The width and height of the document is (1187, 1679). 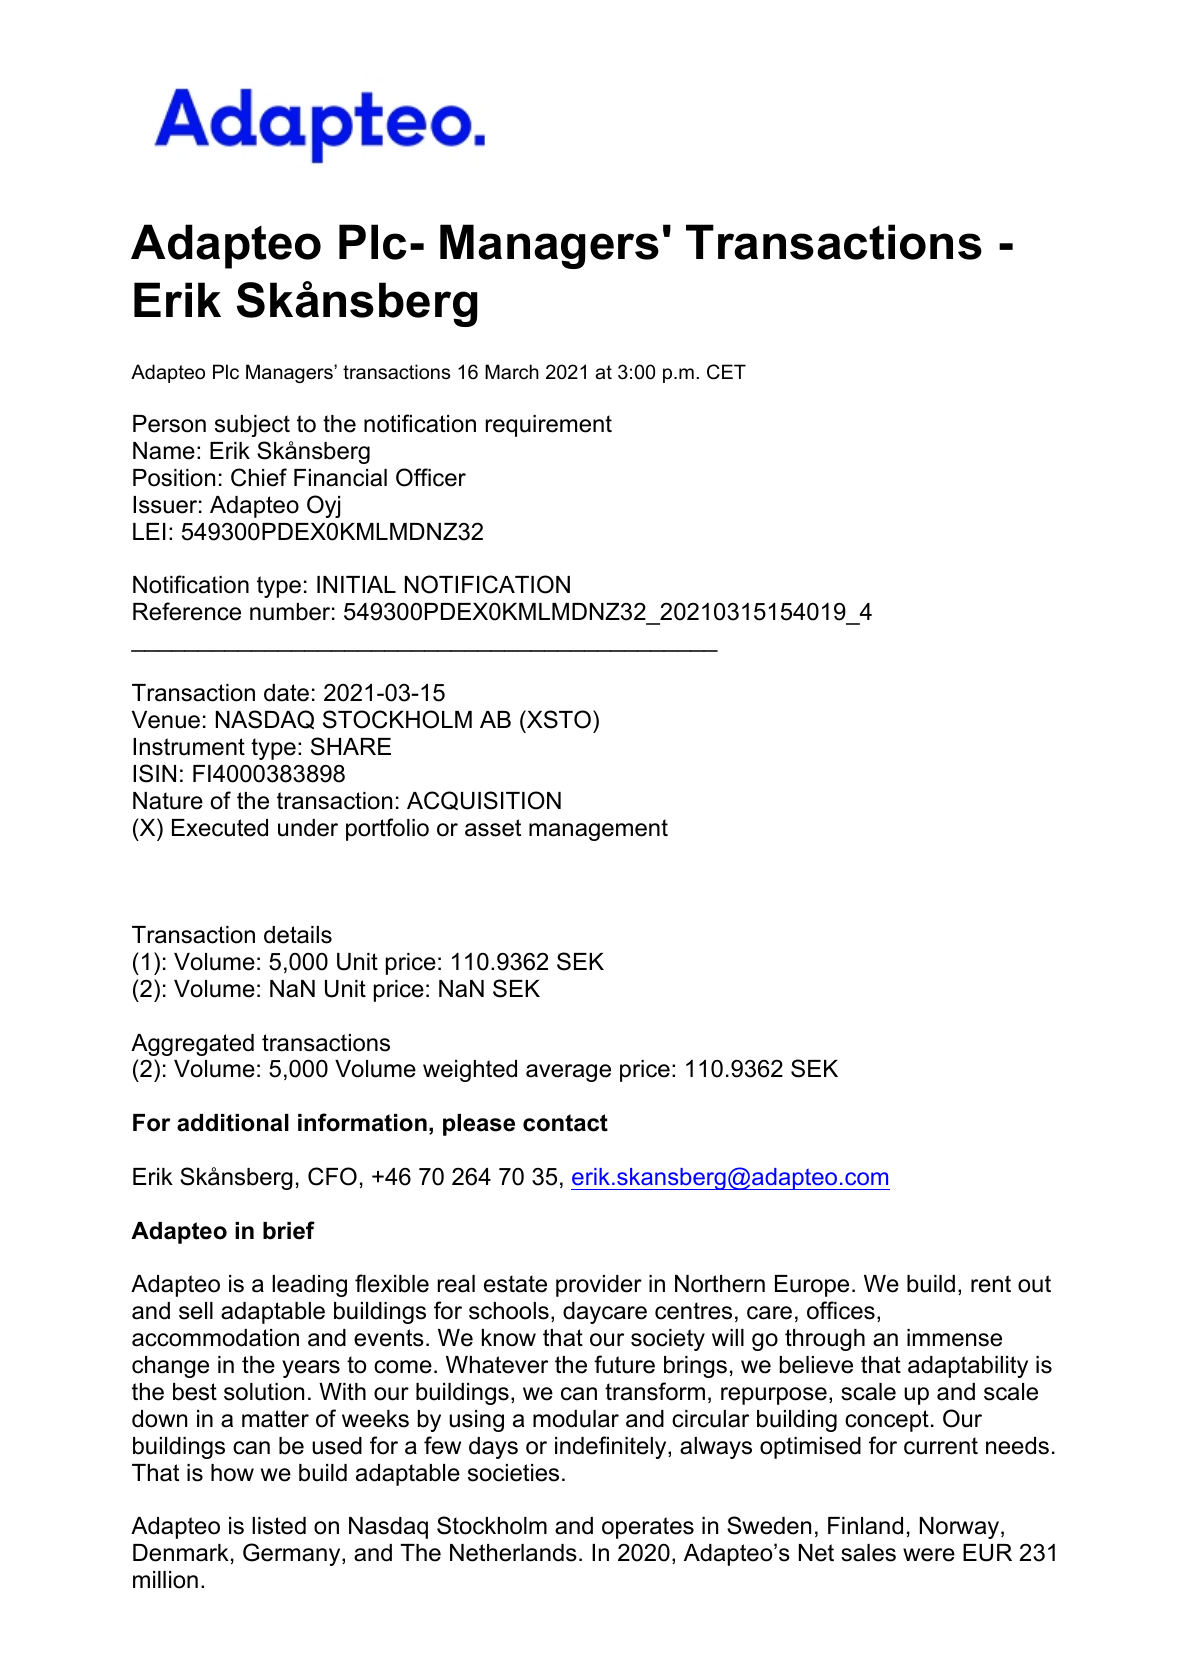 I want to click on out, so click(x=1034, y=1284).
